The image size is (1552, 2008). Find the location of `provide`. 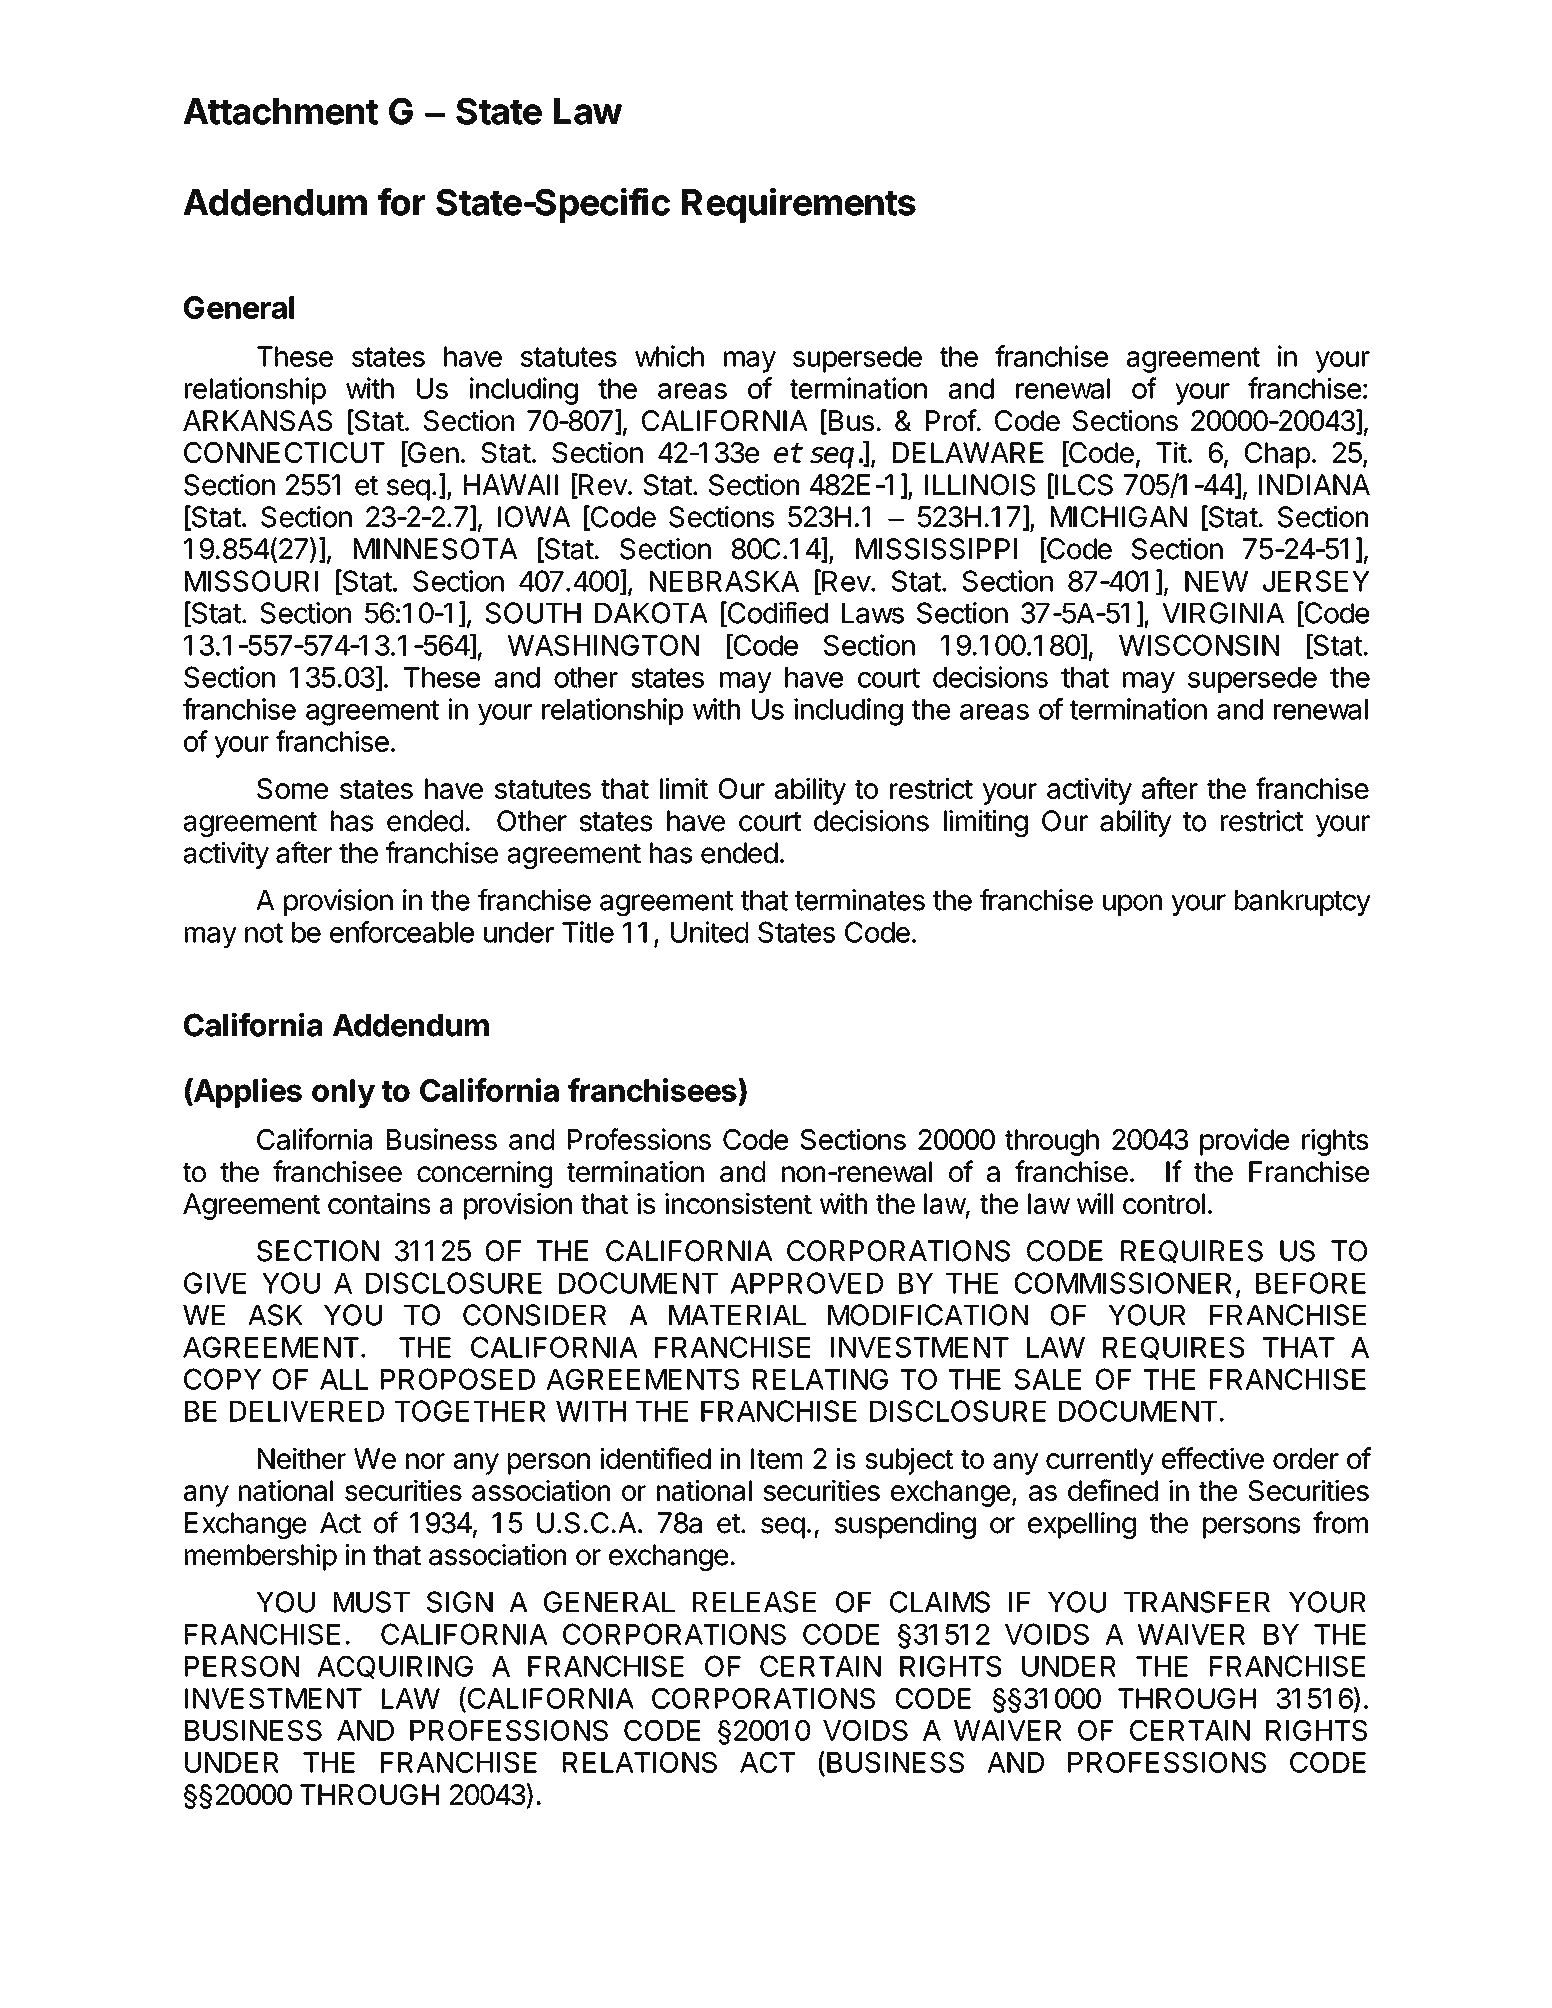

provide is located at coordinates (1244, 1142).
